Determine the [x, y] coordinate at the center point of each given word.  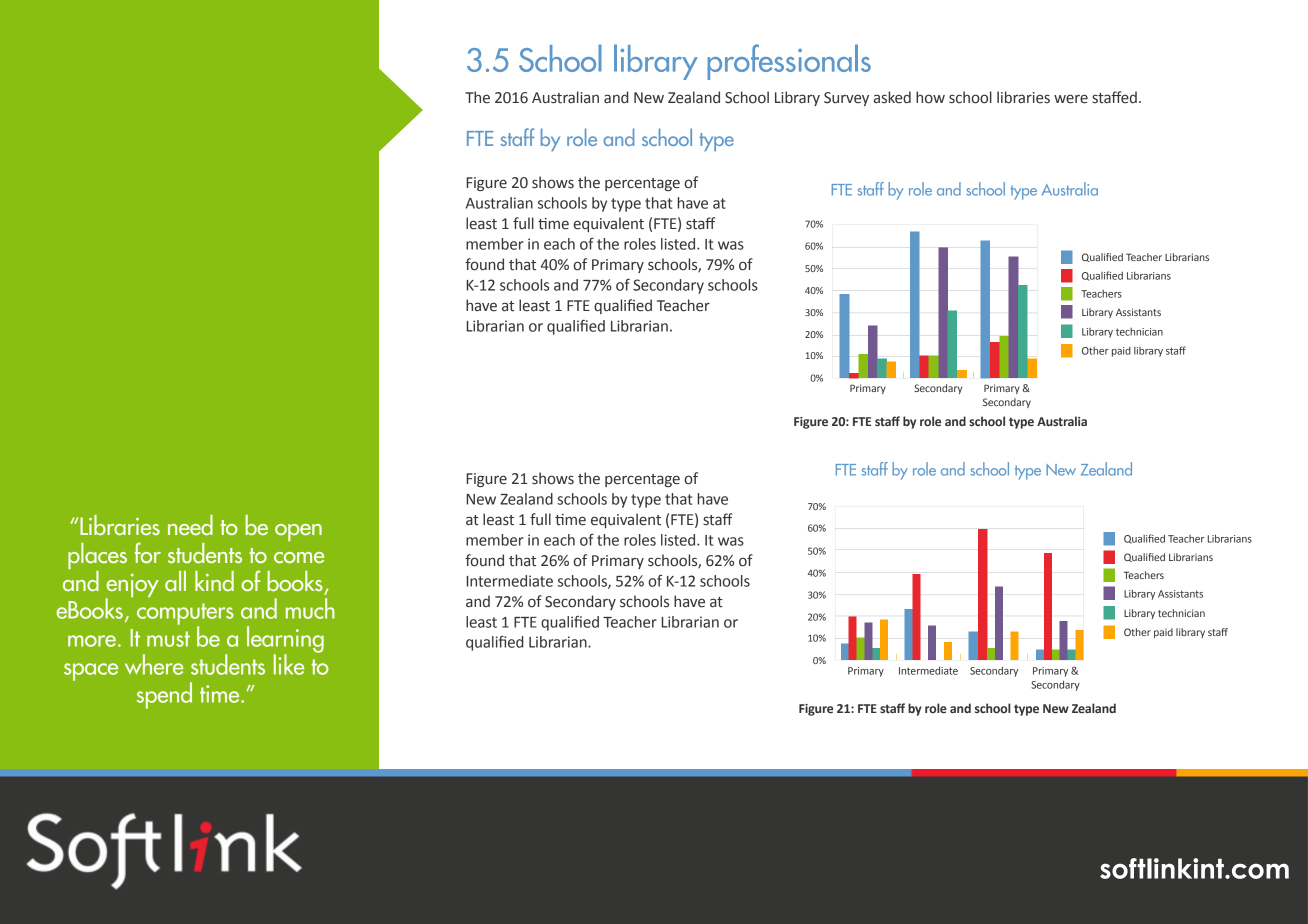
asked [892, 97]
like [289, 664]
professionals [789, 62]
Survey [846, 99]
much [310, 608]
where [154, 664]
